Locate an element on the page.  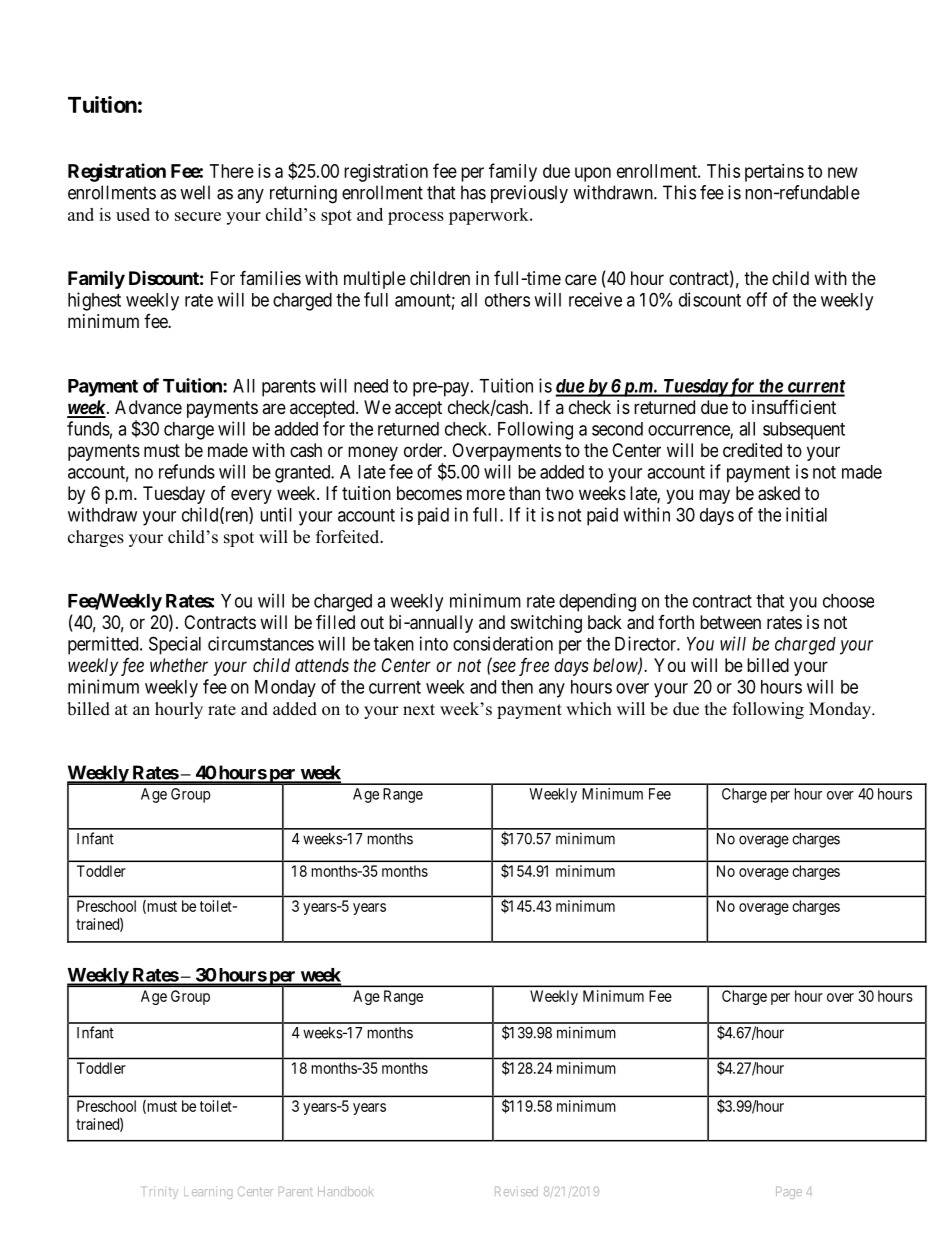
see is located at coordinates (503, 666).
